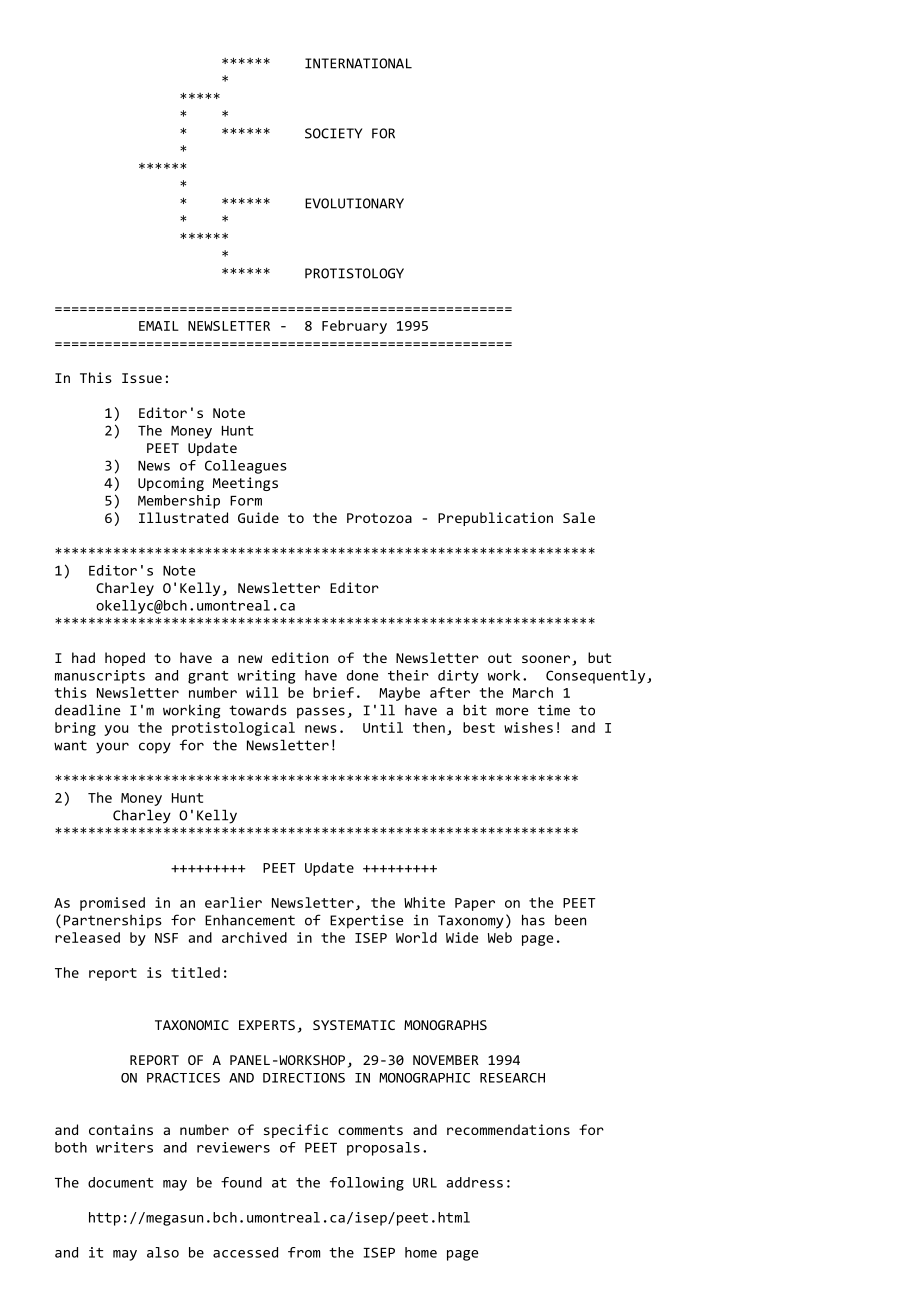  Describe the element at coordinates (366, 921) in the page. I see `Expertise` at that location.
